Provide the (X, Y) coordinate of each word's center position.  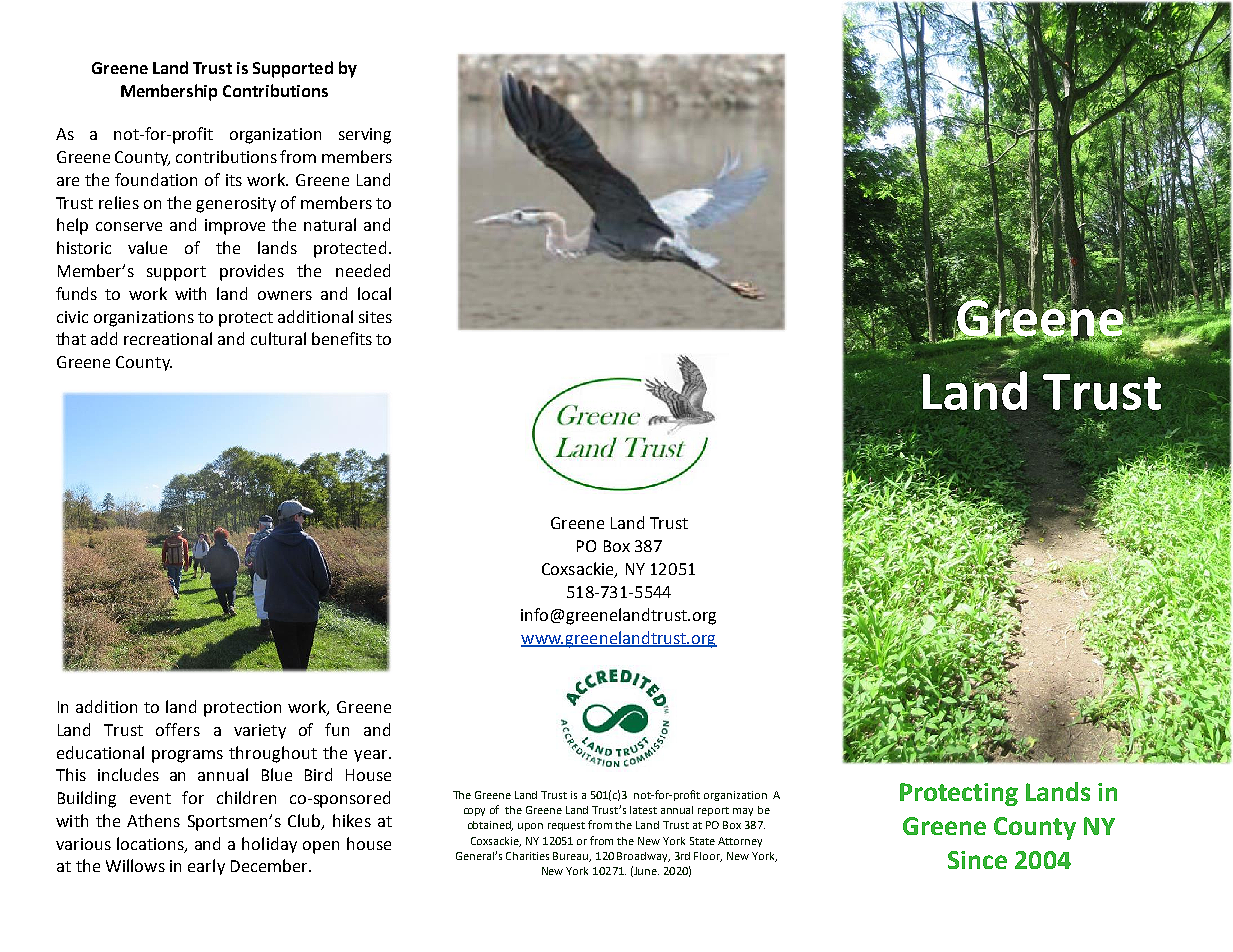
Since (977, 860)
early (206, 867)
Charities (527, 856)
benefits (342, 338)
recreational (168, 338)
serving (365, 136)
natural (330, 224)
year (372, 756)
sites (375, 317)
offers (178, 729)
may (743, 812)
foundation (156, 179)
